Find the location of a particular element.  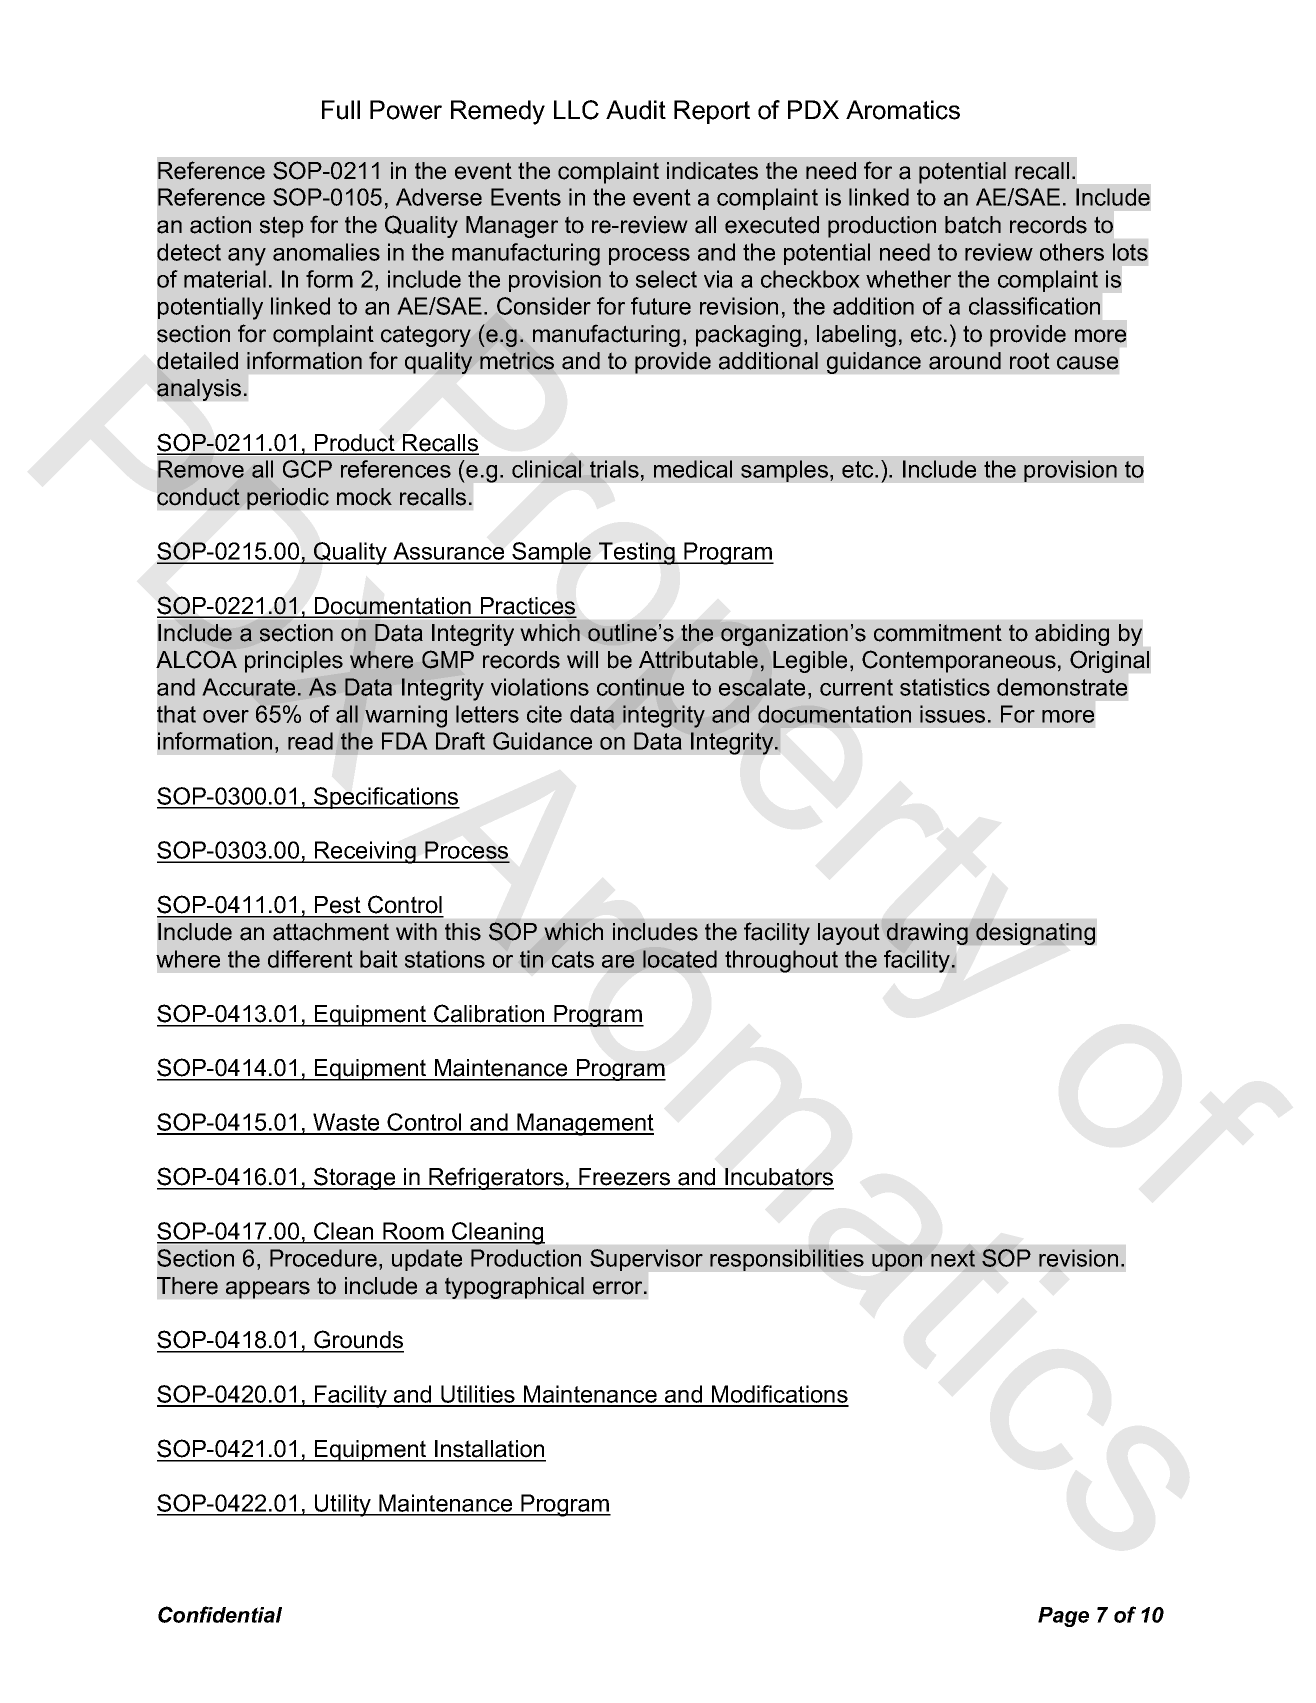

root is located at coordinates (1030, 361).
